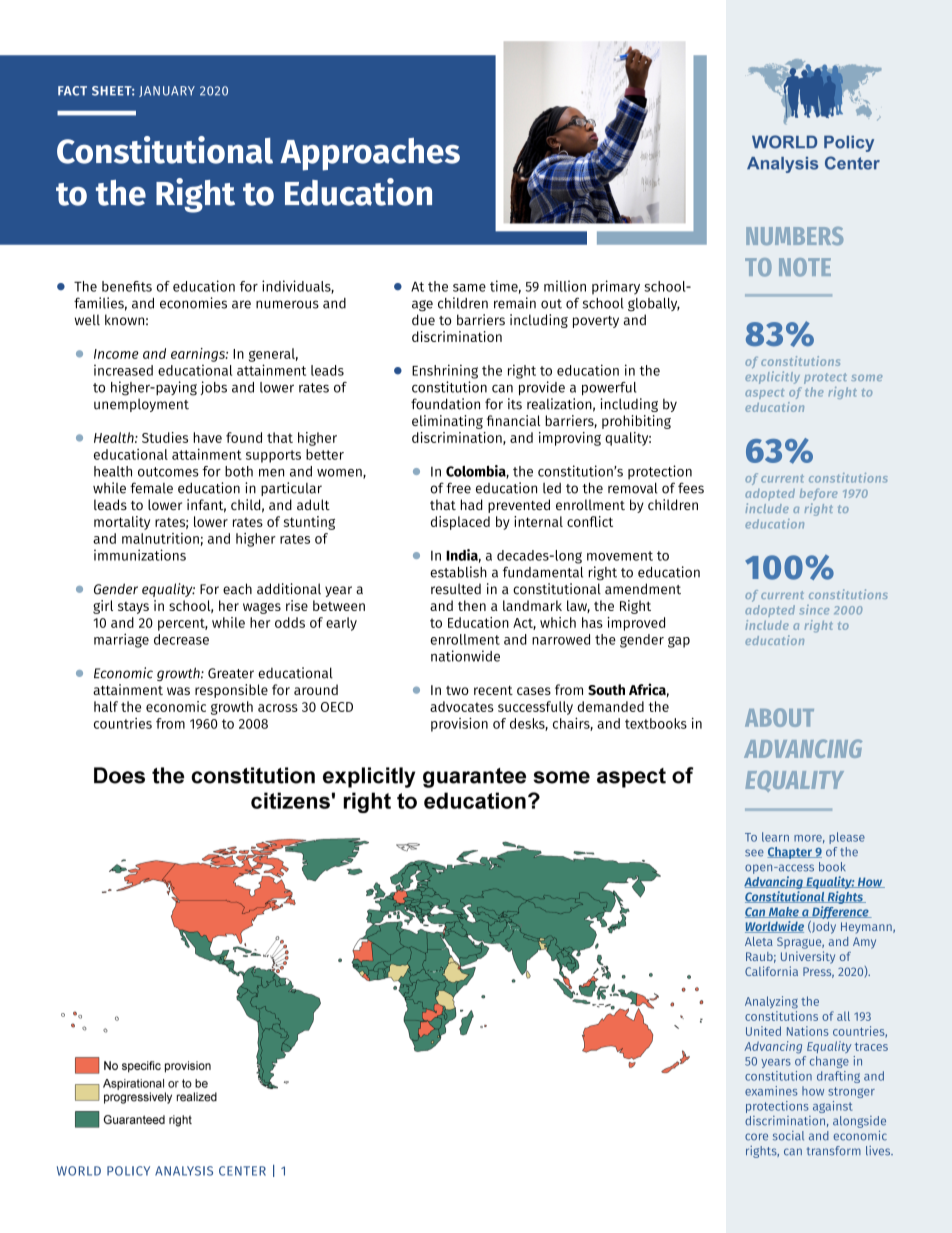 This document has height=1233, width=952. I want to click on Make, so click(784, 912).
